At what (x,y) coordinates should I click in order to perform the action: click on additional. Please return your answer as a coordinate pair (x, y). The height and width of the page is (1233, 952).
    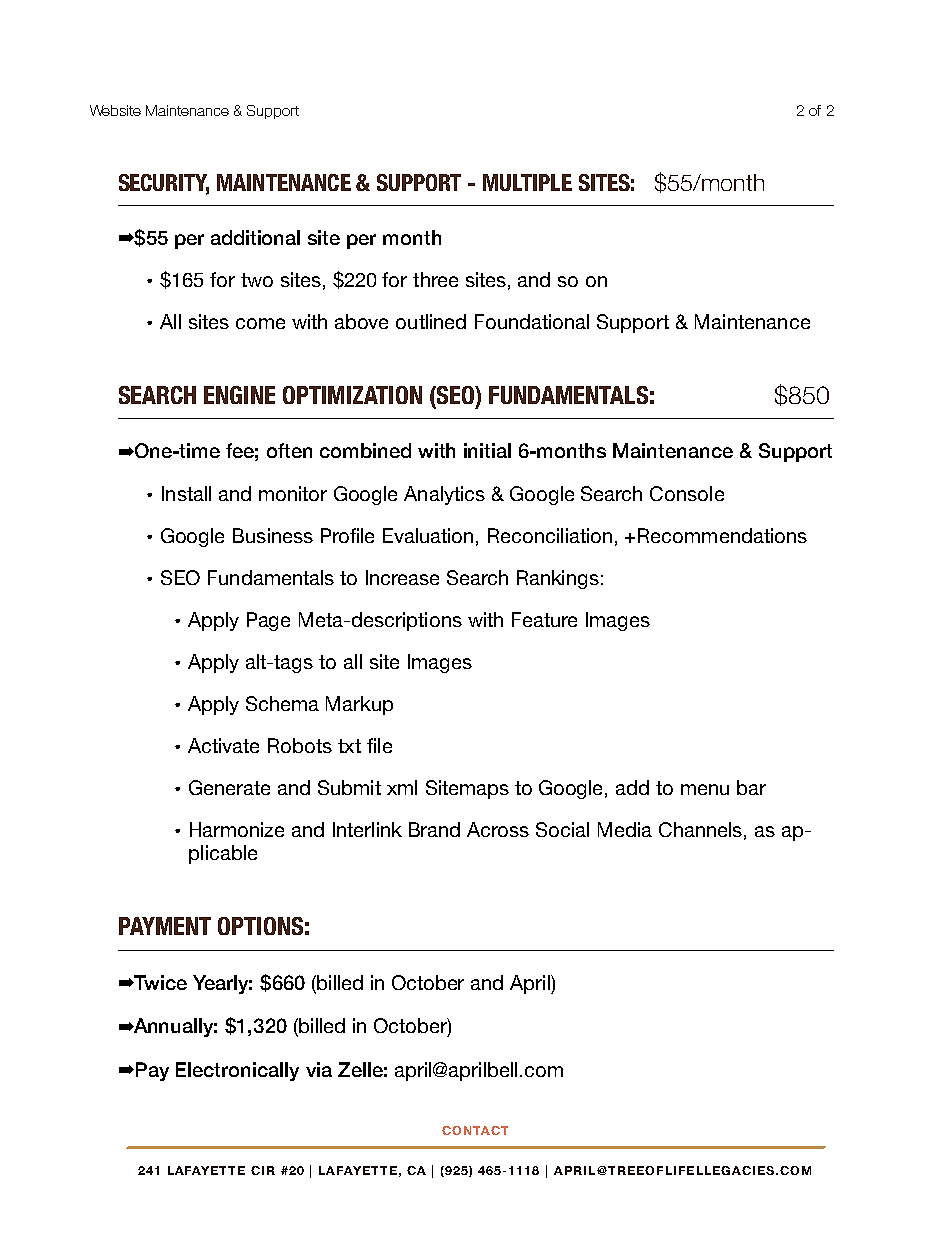
    Looking at the image, I should click on (255, 237).
